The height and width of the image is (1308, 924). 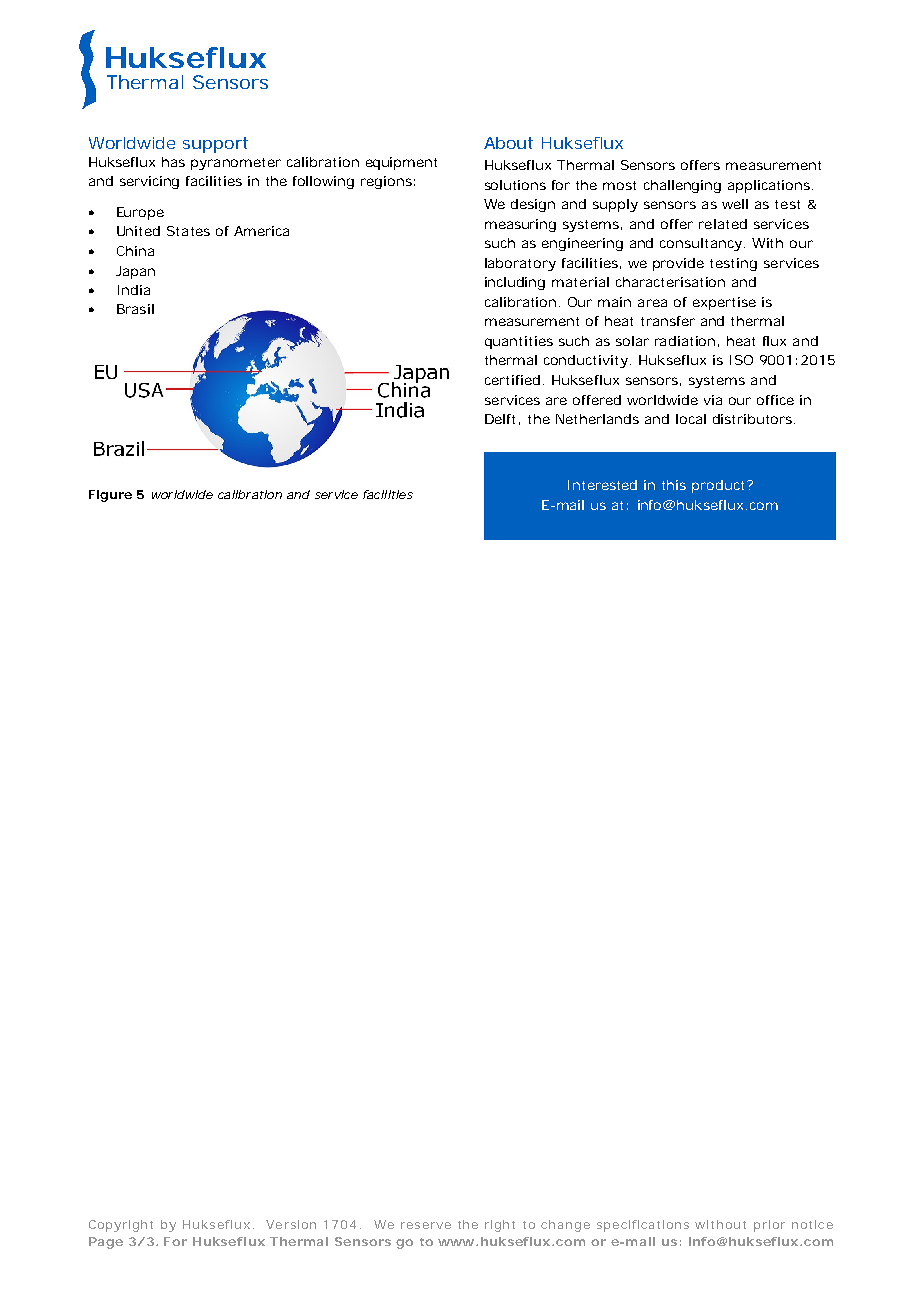 What do you see at coordinates (426, 1225) in the image?
I see `reserve` at bounding box center [426, 1225].
